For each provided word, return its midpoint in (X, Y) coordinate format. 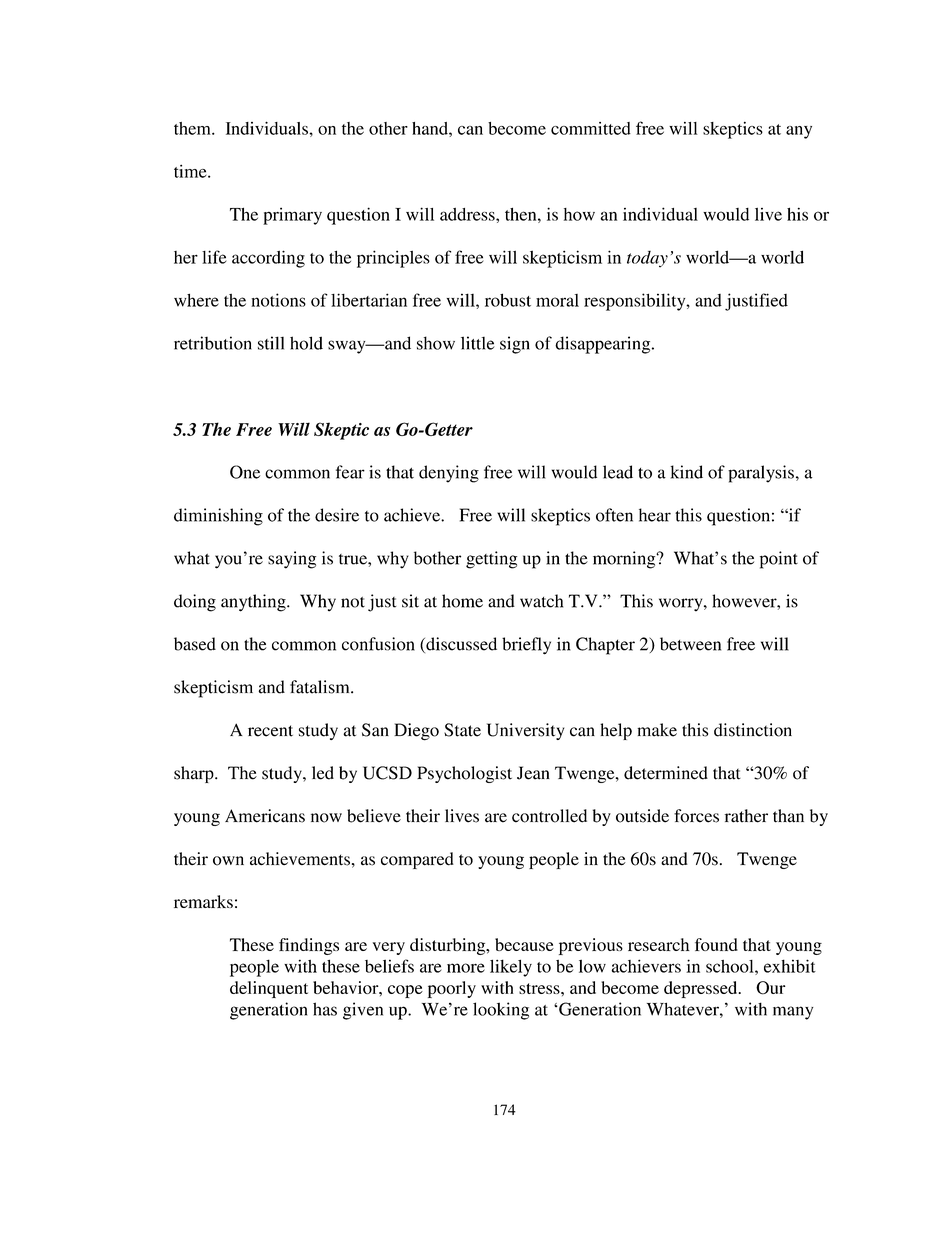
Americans (265, 816)
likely (511, 968)
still (271, 343)
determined (666, 773)
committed (591, 128)
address (468, 214)
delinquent (269, 989)
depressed (702, 989)
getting (491, 560)
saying (292, 560)
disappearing (604, 345)
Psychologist (464, 774)
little (478, 343)
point (779, 560)
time (191, 171)
